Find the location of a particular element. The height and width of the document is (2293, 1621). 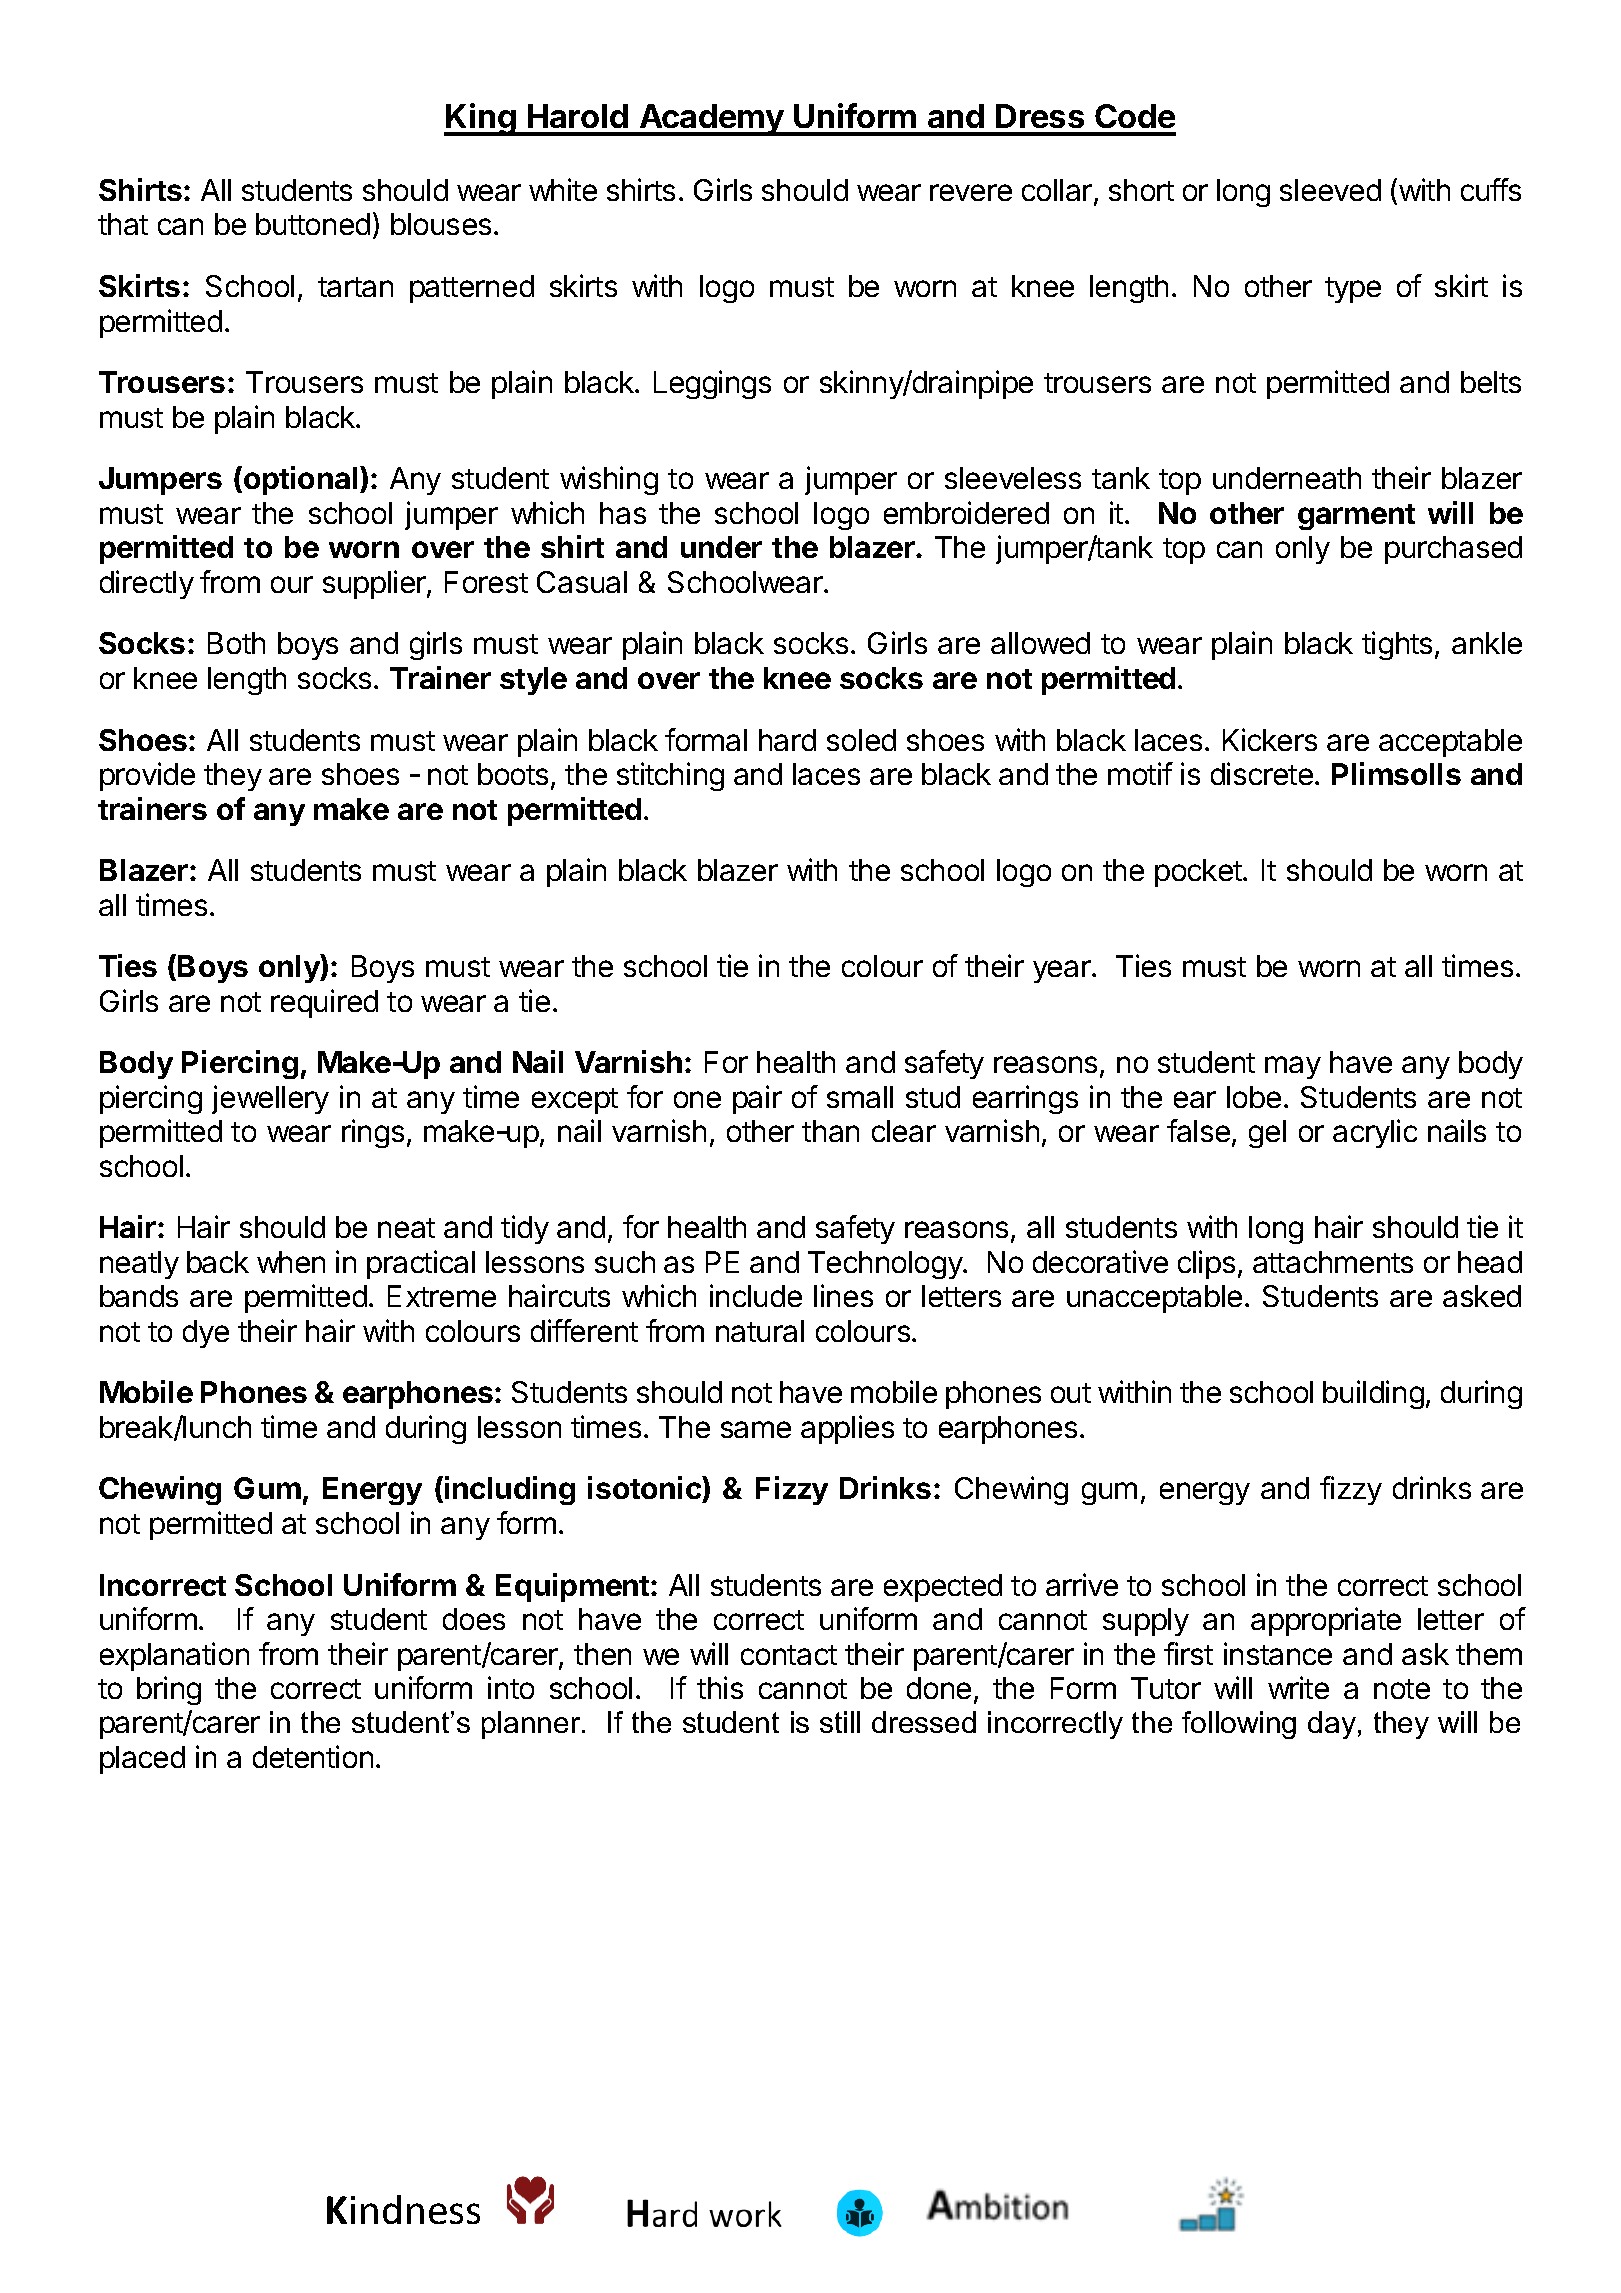

buttoned is located at coordinates (313, 224).
